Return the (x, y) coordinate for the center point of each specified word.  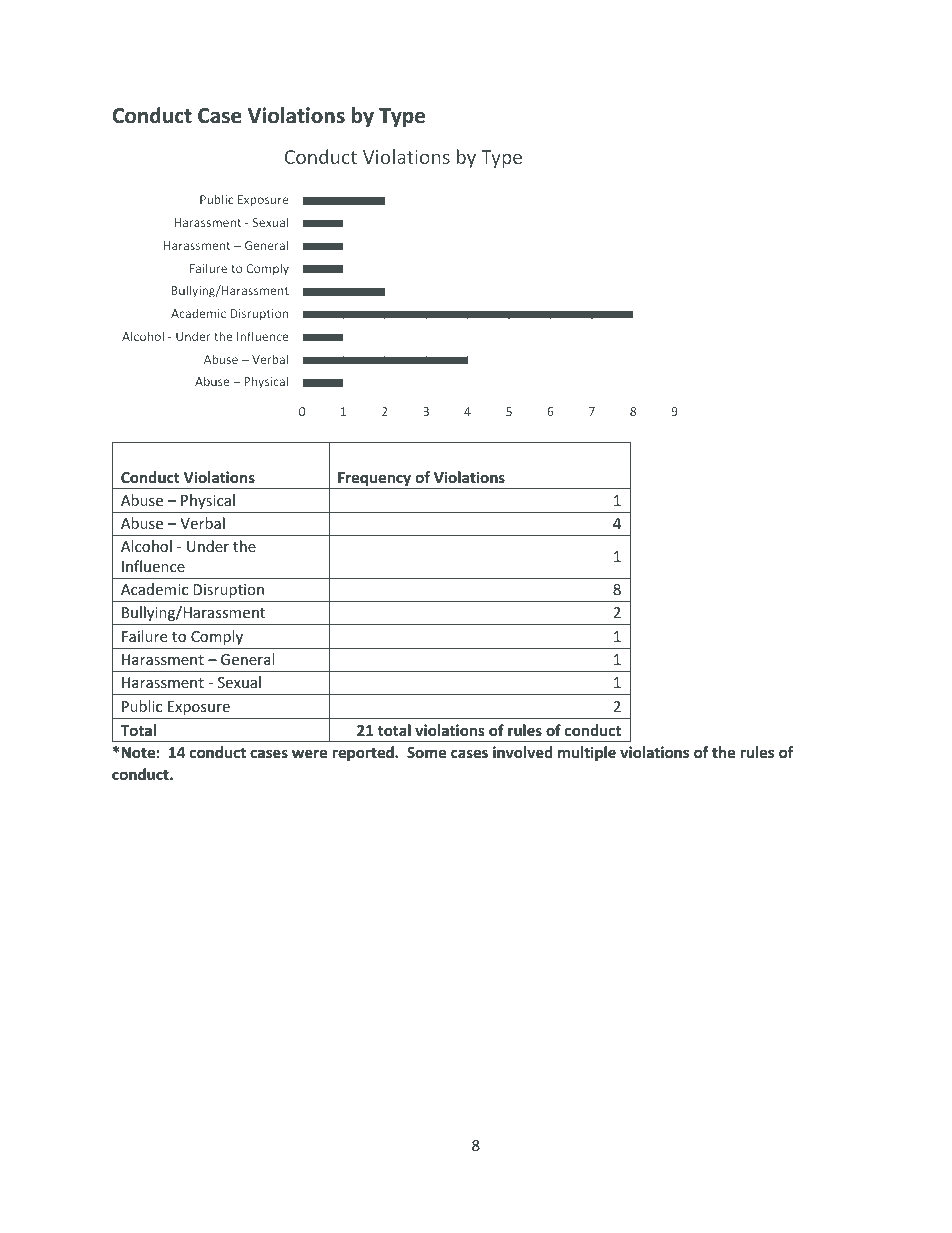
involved (522, 752)
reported (364, 753)
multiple (587, 753)
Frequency (375, 480)
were (310, 753)
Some (427, 752)
